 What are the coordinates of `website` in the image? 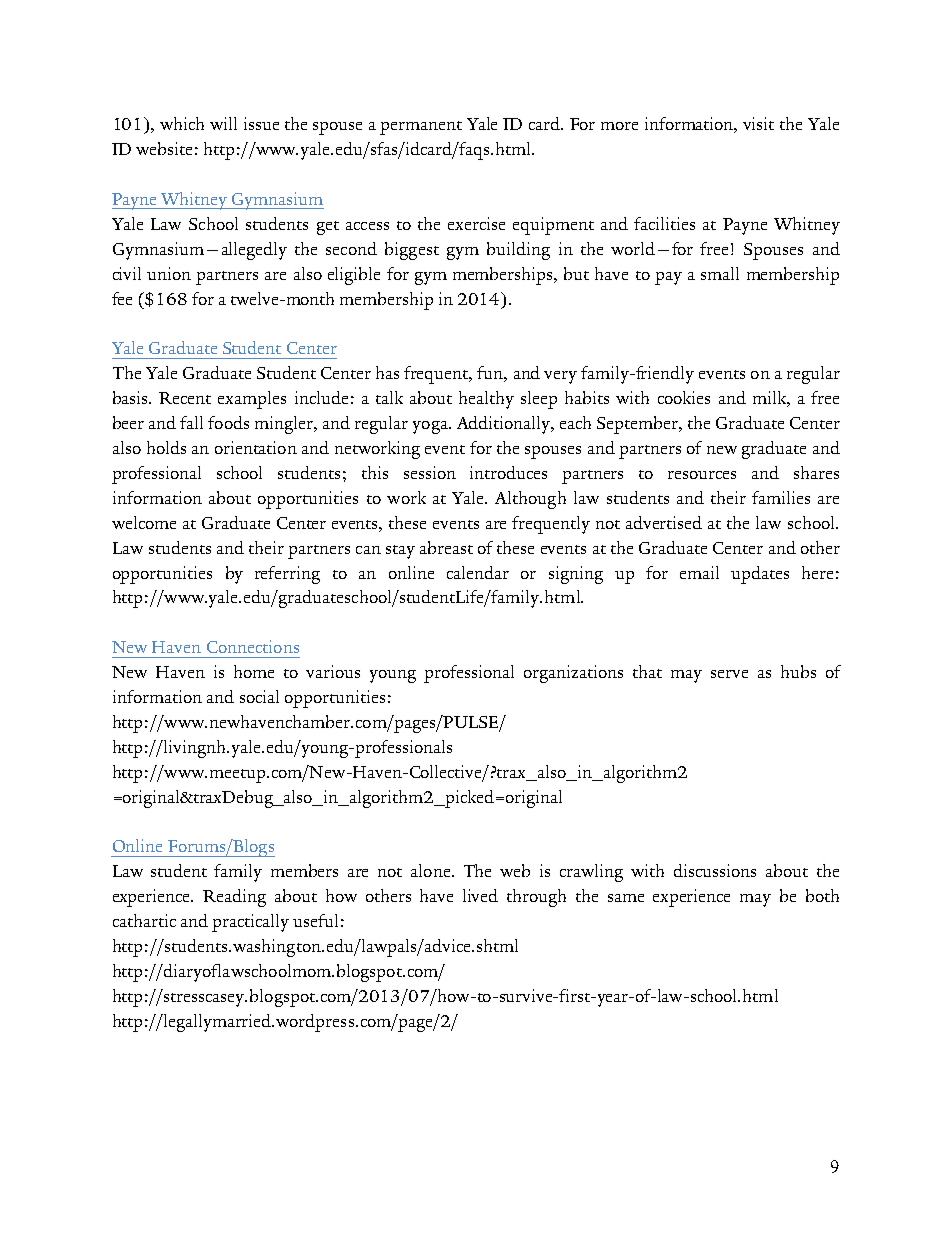 It's located at (164, 148).
